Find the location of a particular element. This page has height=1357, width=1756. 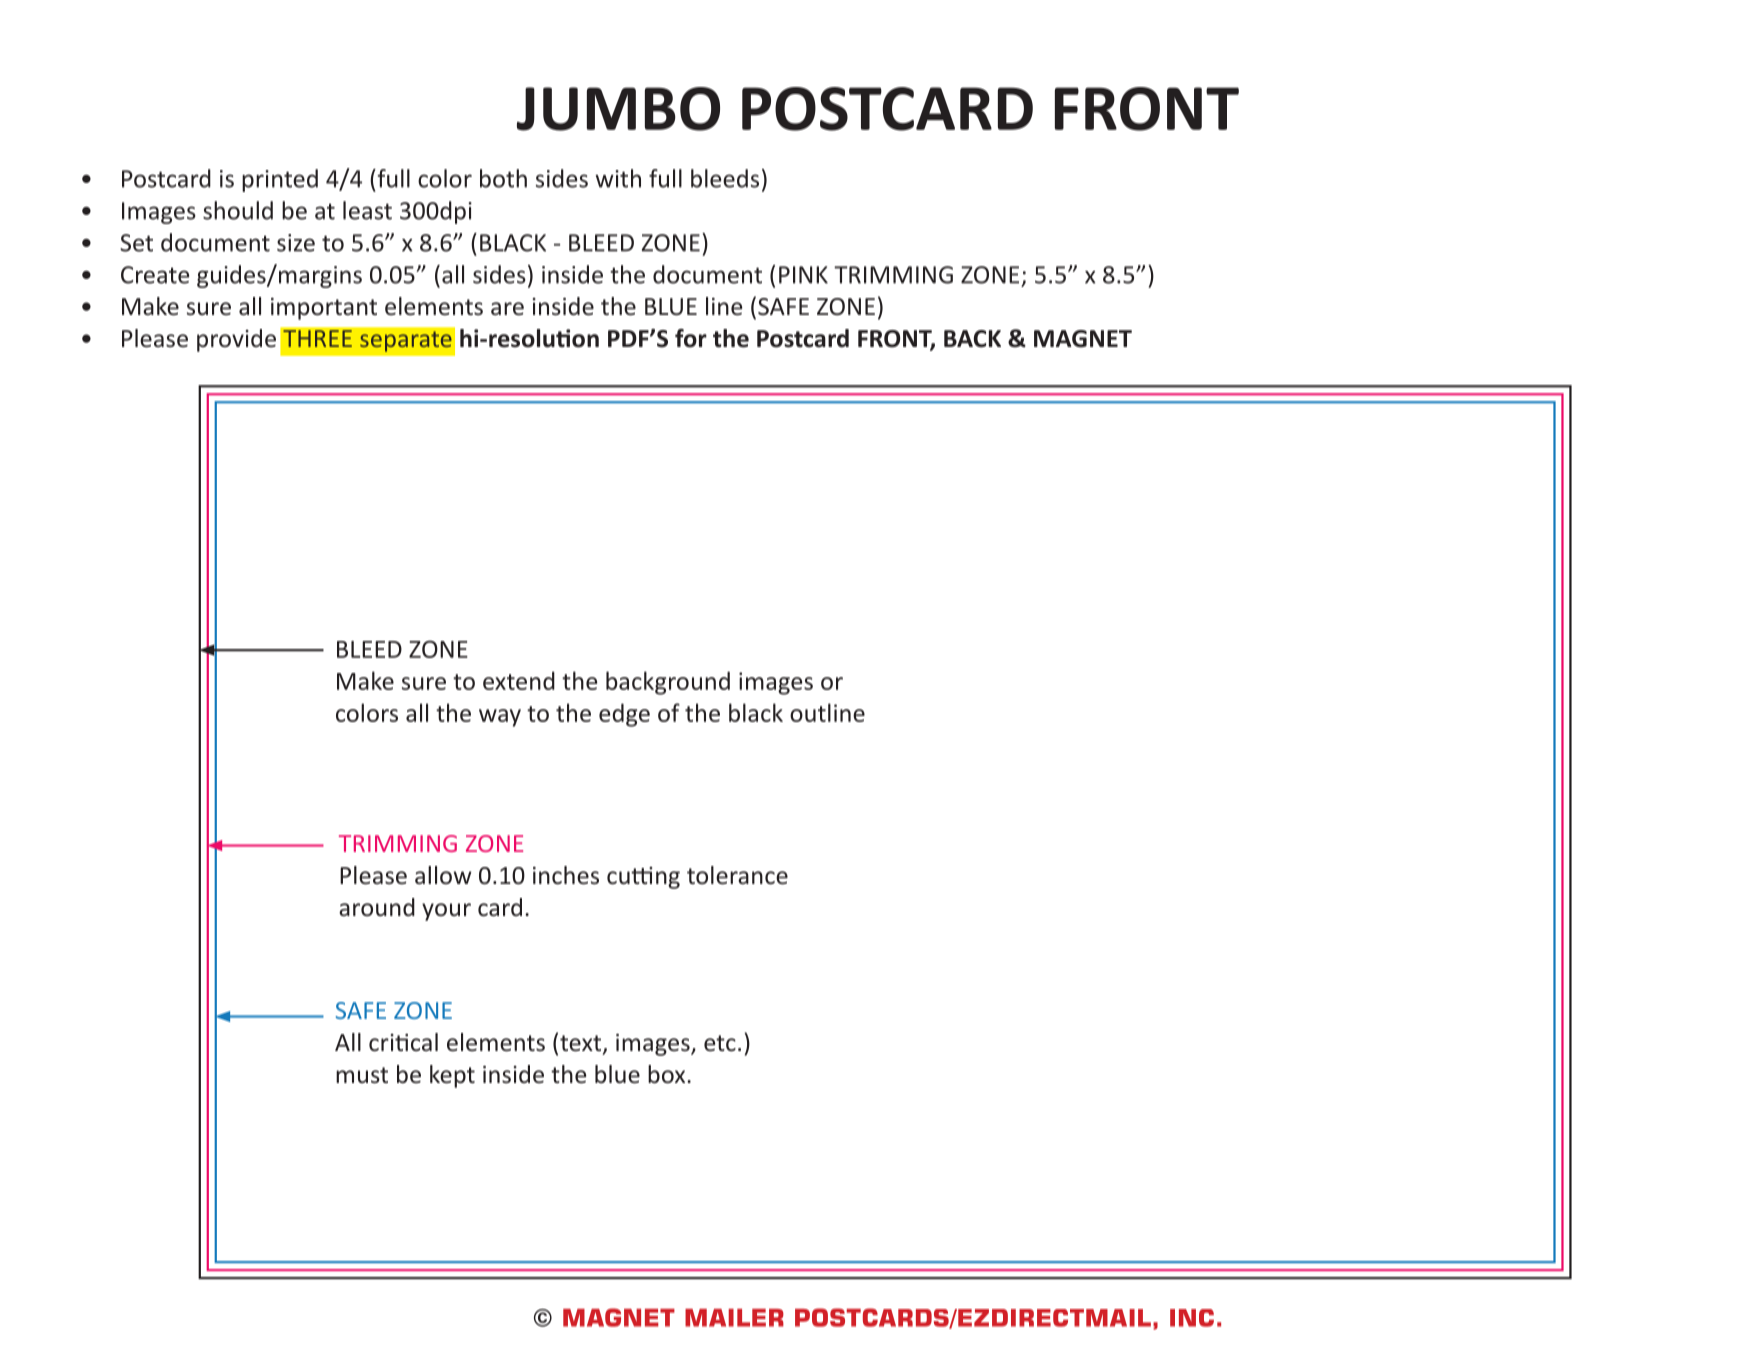

etc is located at coordinates (720, 1043).
